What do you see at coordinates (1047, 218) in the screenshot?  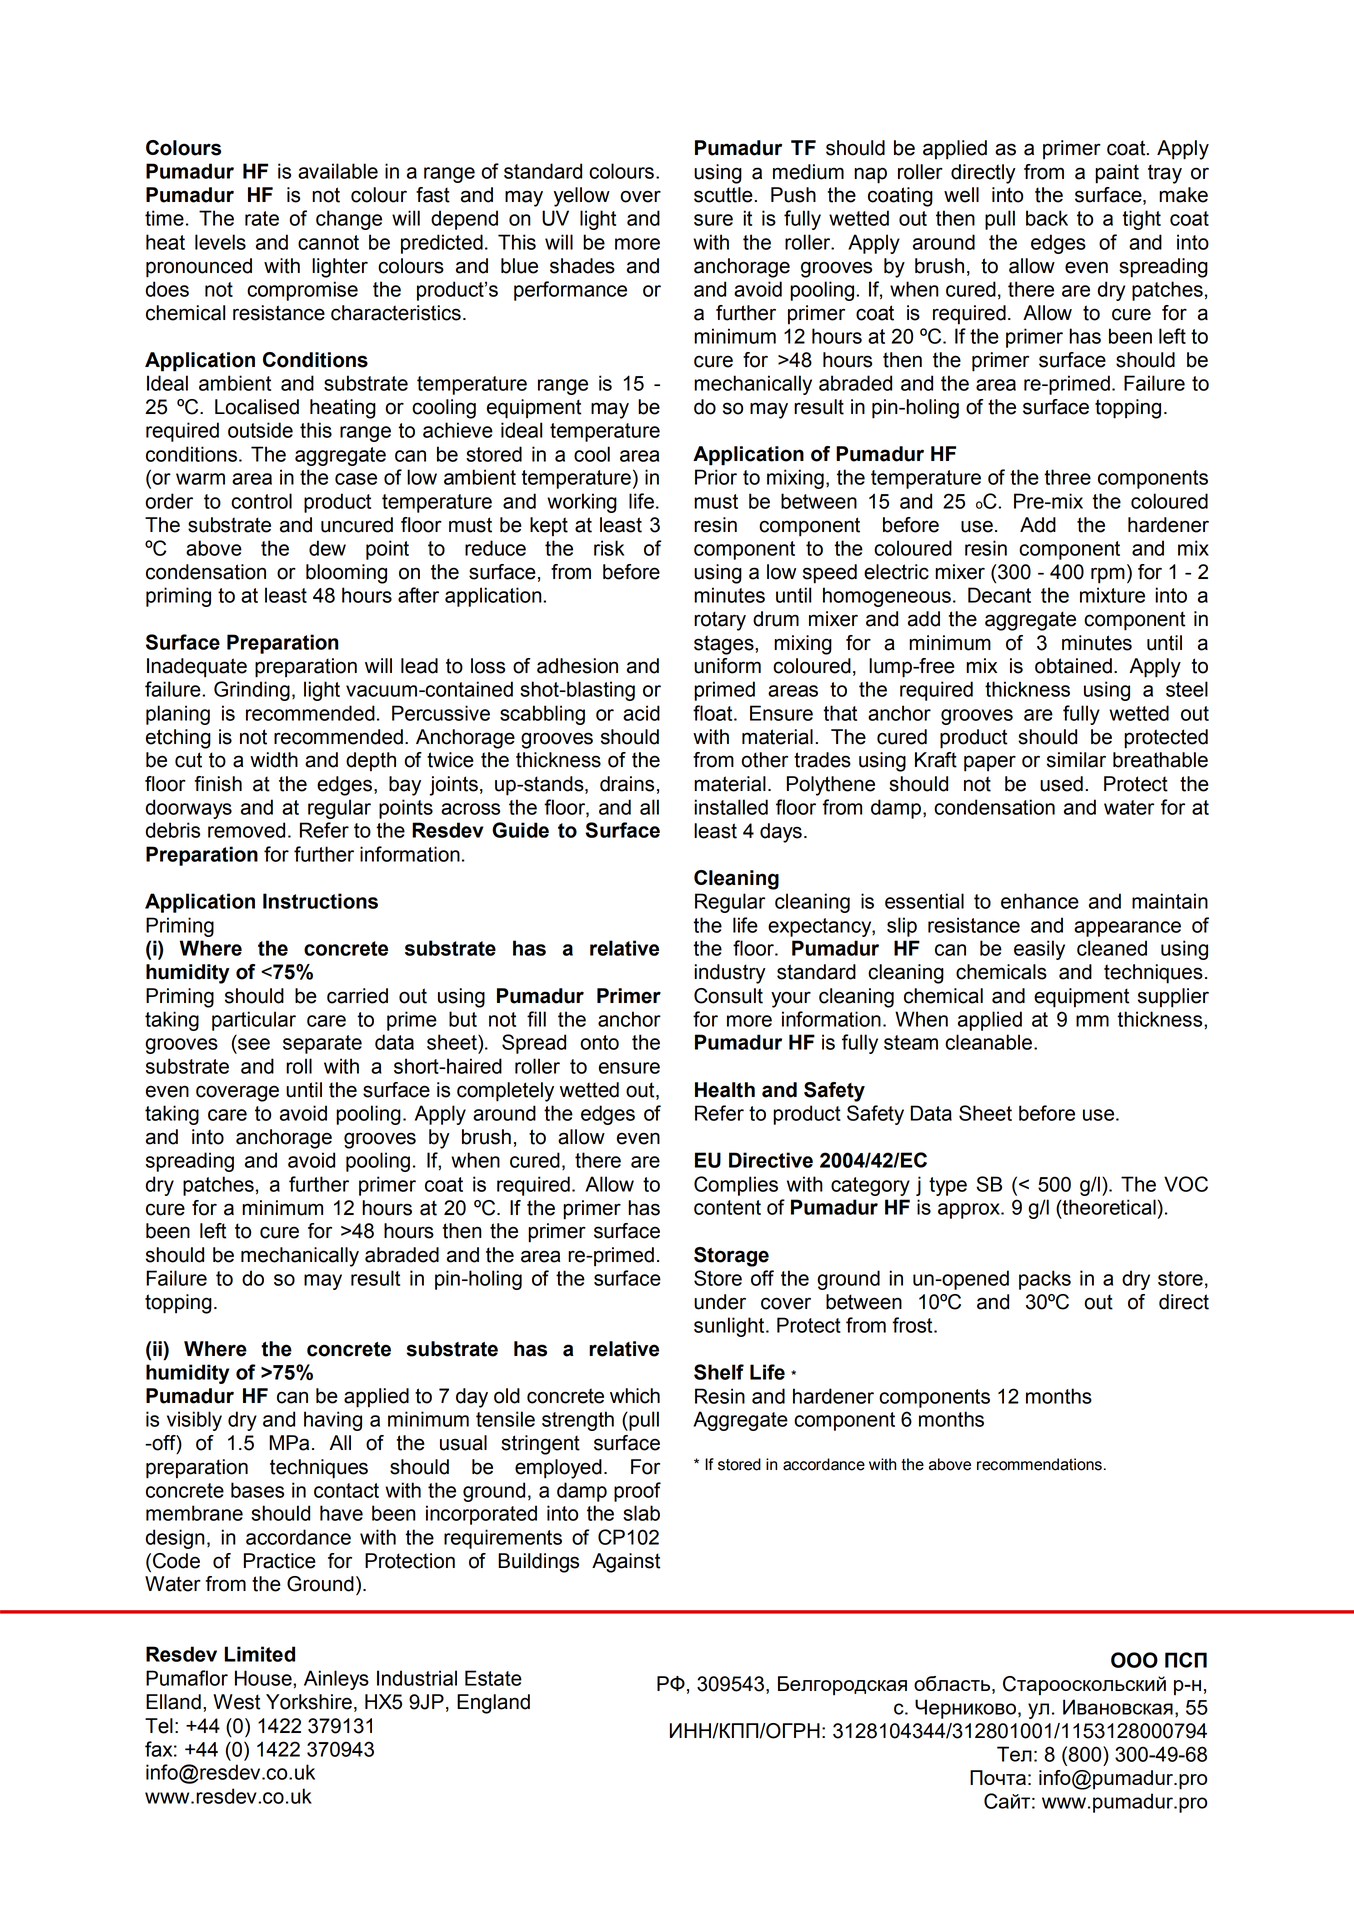 I see `back` at bounding box center [1047, 218].
